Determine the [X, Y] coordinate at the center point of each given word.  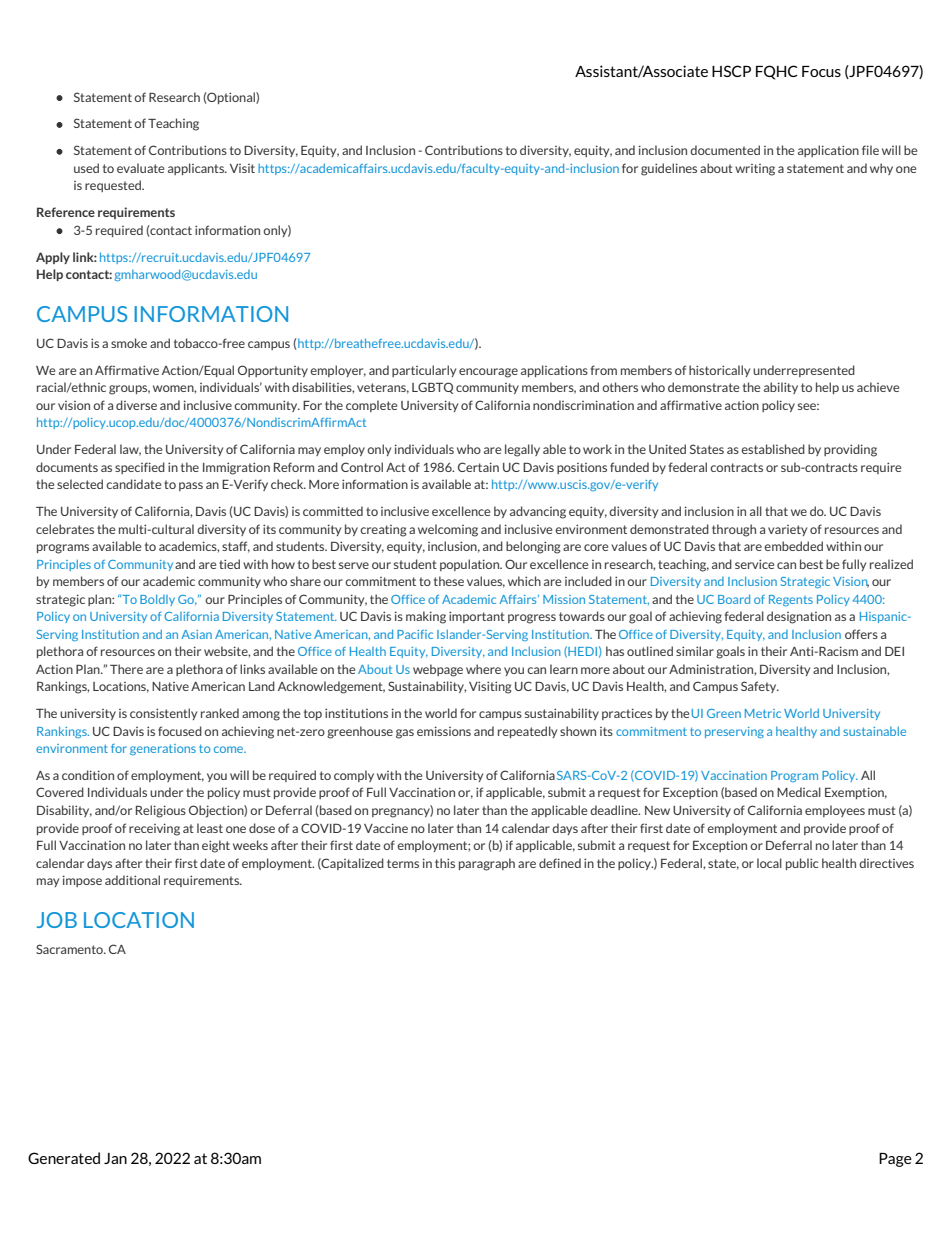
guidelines [669, 169]
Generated [64, 1158]
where [483, 669]
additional [132, 880]
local [769, 863]
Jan [115, 1158]
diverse [136, 405]
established [773, 449]
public [802, 864]
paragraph [487, 864]
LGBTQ [432, 388]
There [126, 669]
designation [799, 617]
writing [755, 170]
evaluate [140, 168]
